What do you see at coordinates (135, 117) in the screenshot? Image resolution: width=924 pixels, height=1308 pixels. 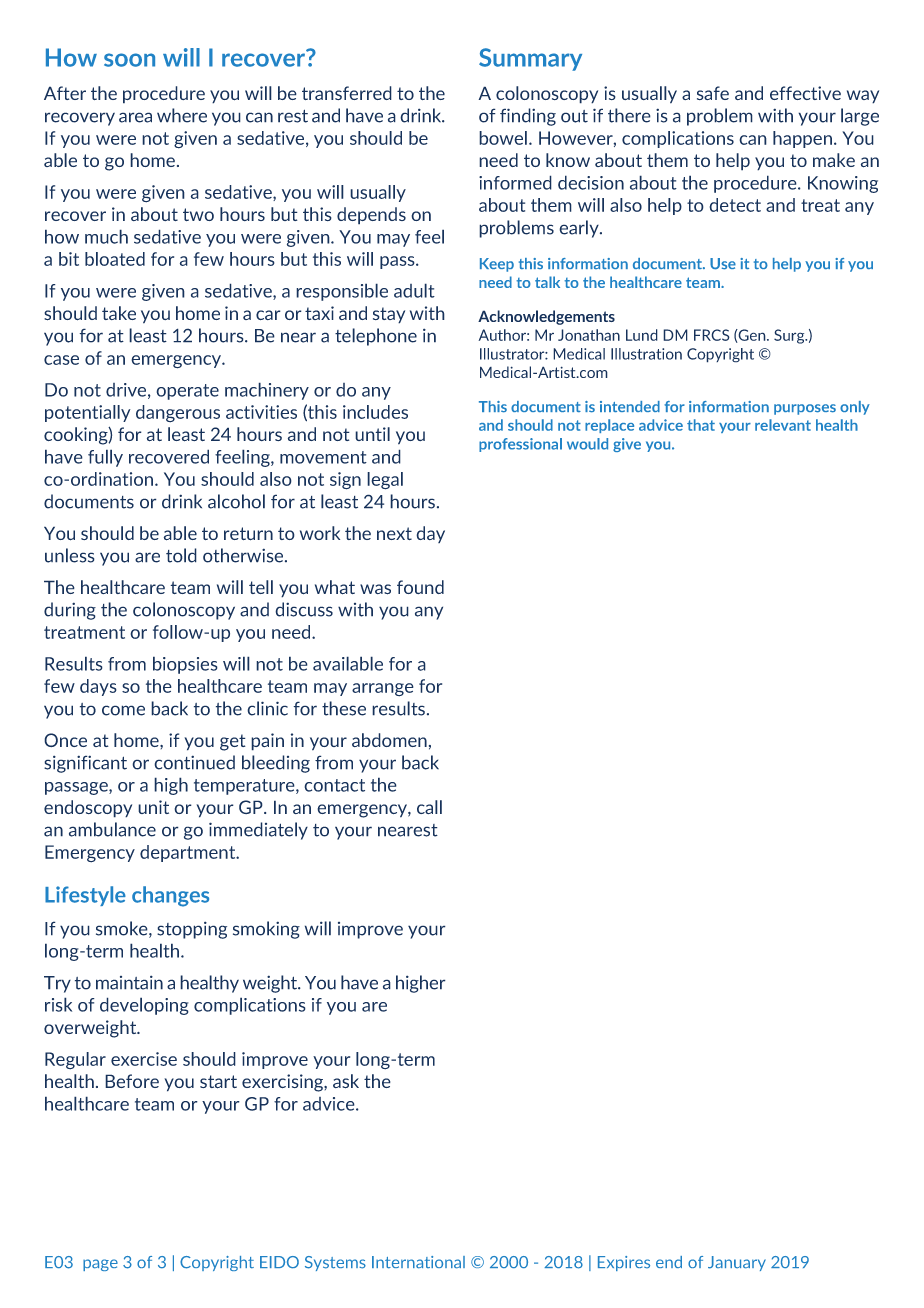 I see `area` at bounding box center [135, 117].
